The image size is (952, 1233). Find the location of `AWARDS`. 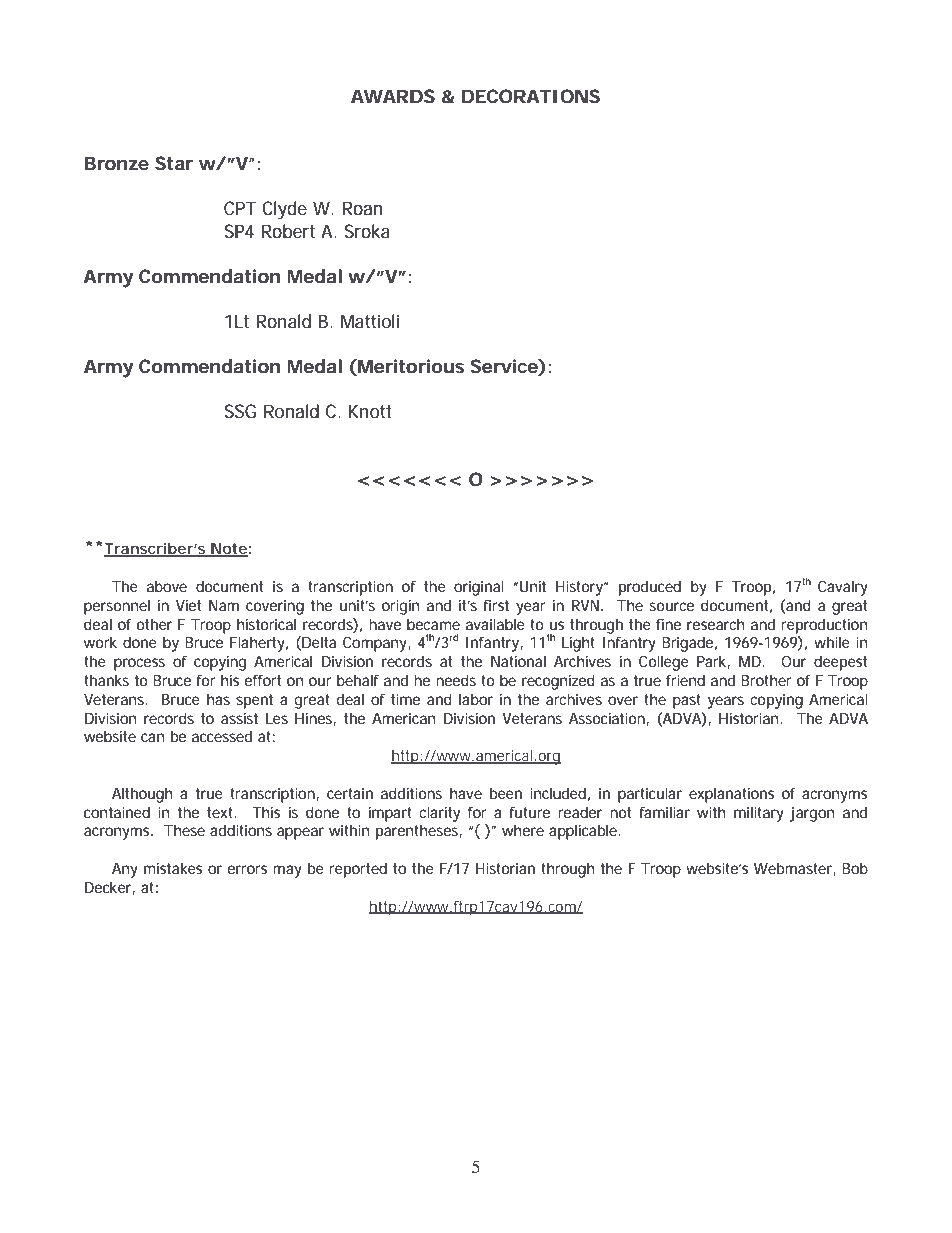

AWARDS is located at coordinates (393, 96).
